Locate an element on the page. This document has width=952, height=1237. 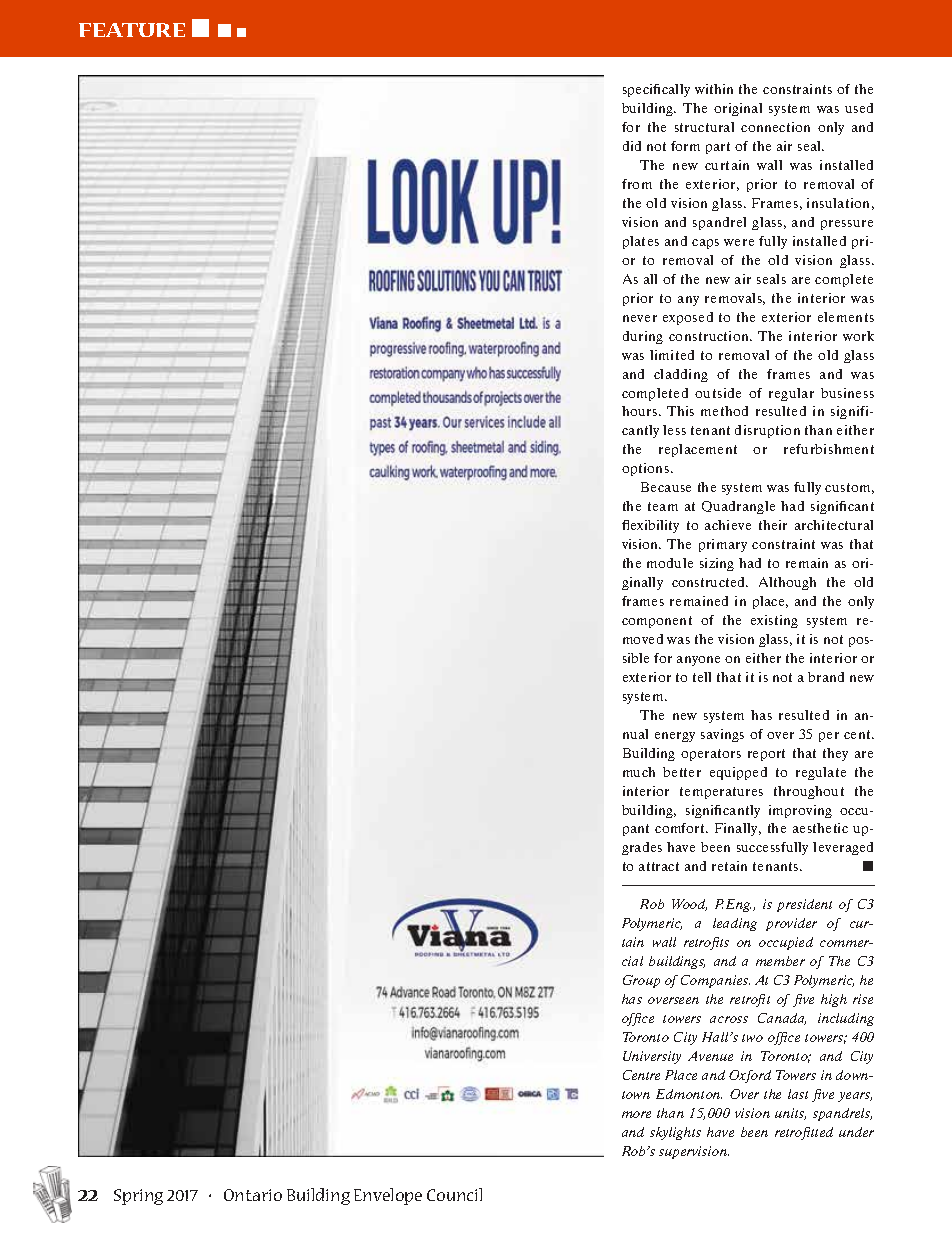
component is located at coordinates (657, 622).
